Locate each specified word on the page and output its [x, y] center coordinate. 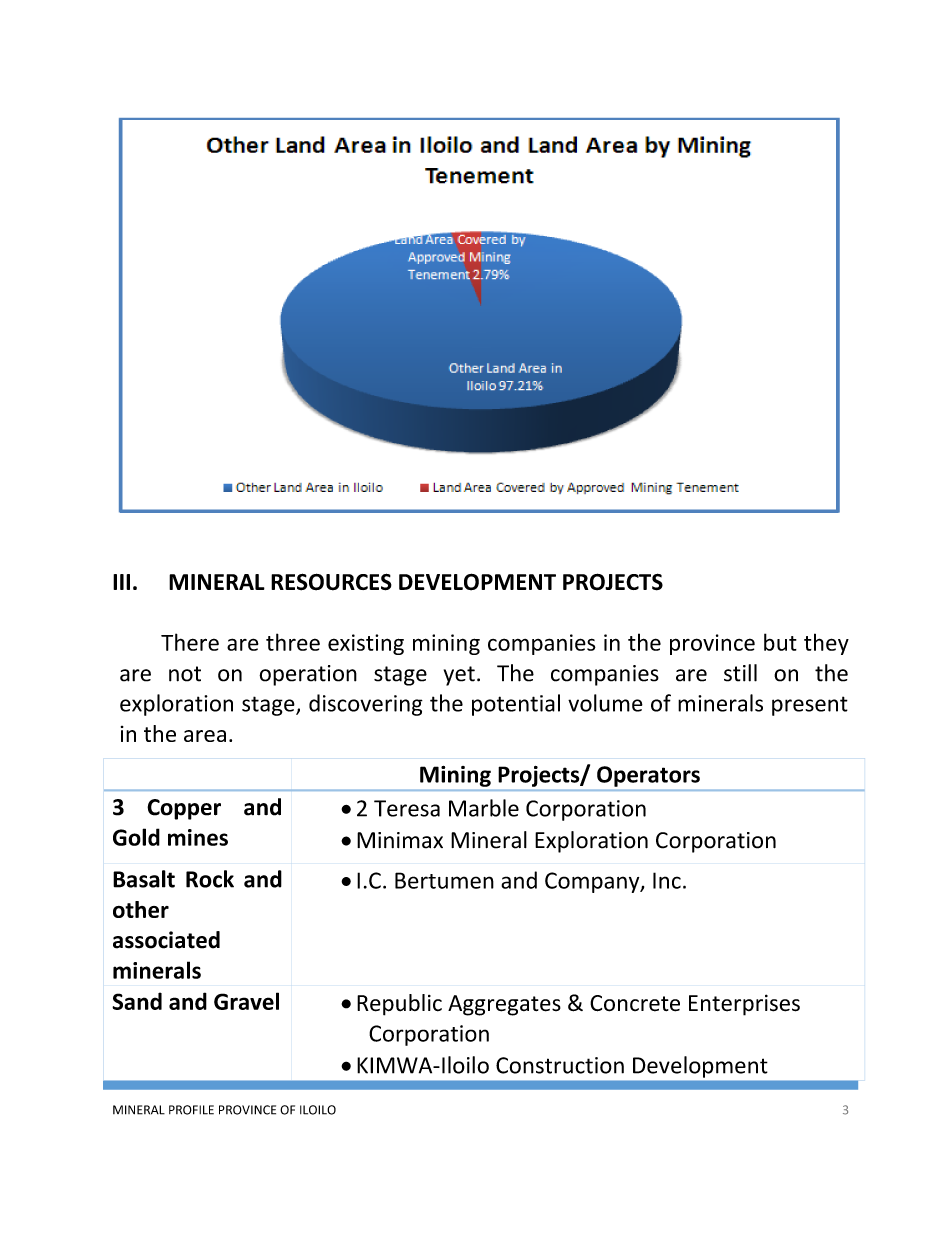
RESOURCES [331, 582]
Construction [560, 1065]
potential [516, 705]
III [121, 582]
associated [166, 940]
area [205, 736]
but [780, 642]
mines [198, 837]
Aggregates [504, 1005]
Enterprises [744, 1005]
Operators [648, 776]
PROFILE [191, 1110]
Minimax [400, 840]
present [810, 706]
